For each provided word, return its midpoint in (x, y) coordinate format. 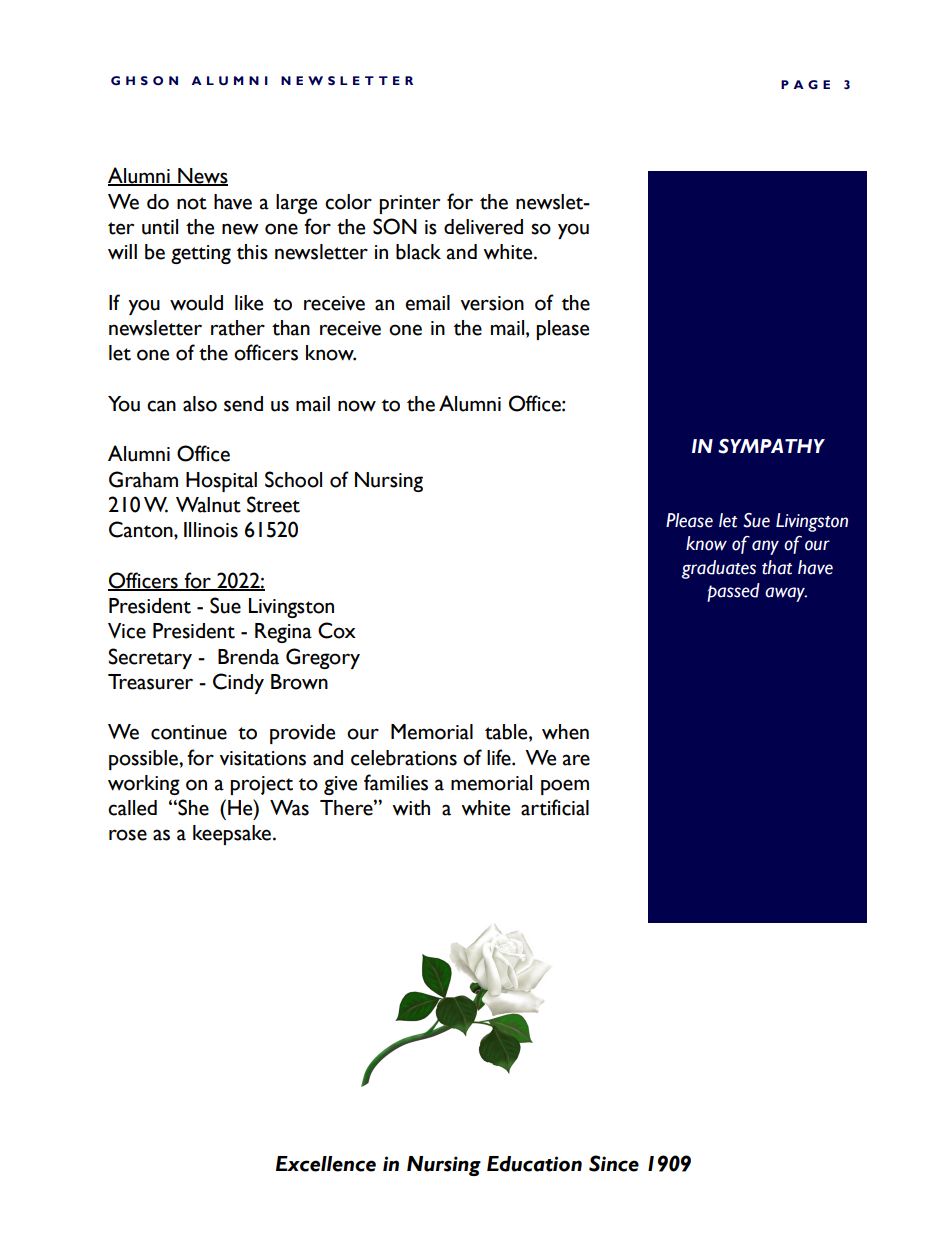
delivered (483, 227)
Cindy (238, 683)
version (492, 303)
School (293, 479)
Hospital (221, 482)
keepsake (232, 835)
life (500, 757)
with (411, 808)
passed (733, 592)
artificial (555, 807)
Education (534, 1164)
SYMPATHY (771, 446)
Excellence (326, 1164)
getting (201, 254)
